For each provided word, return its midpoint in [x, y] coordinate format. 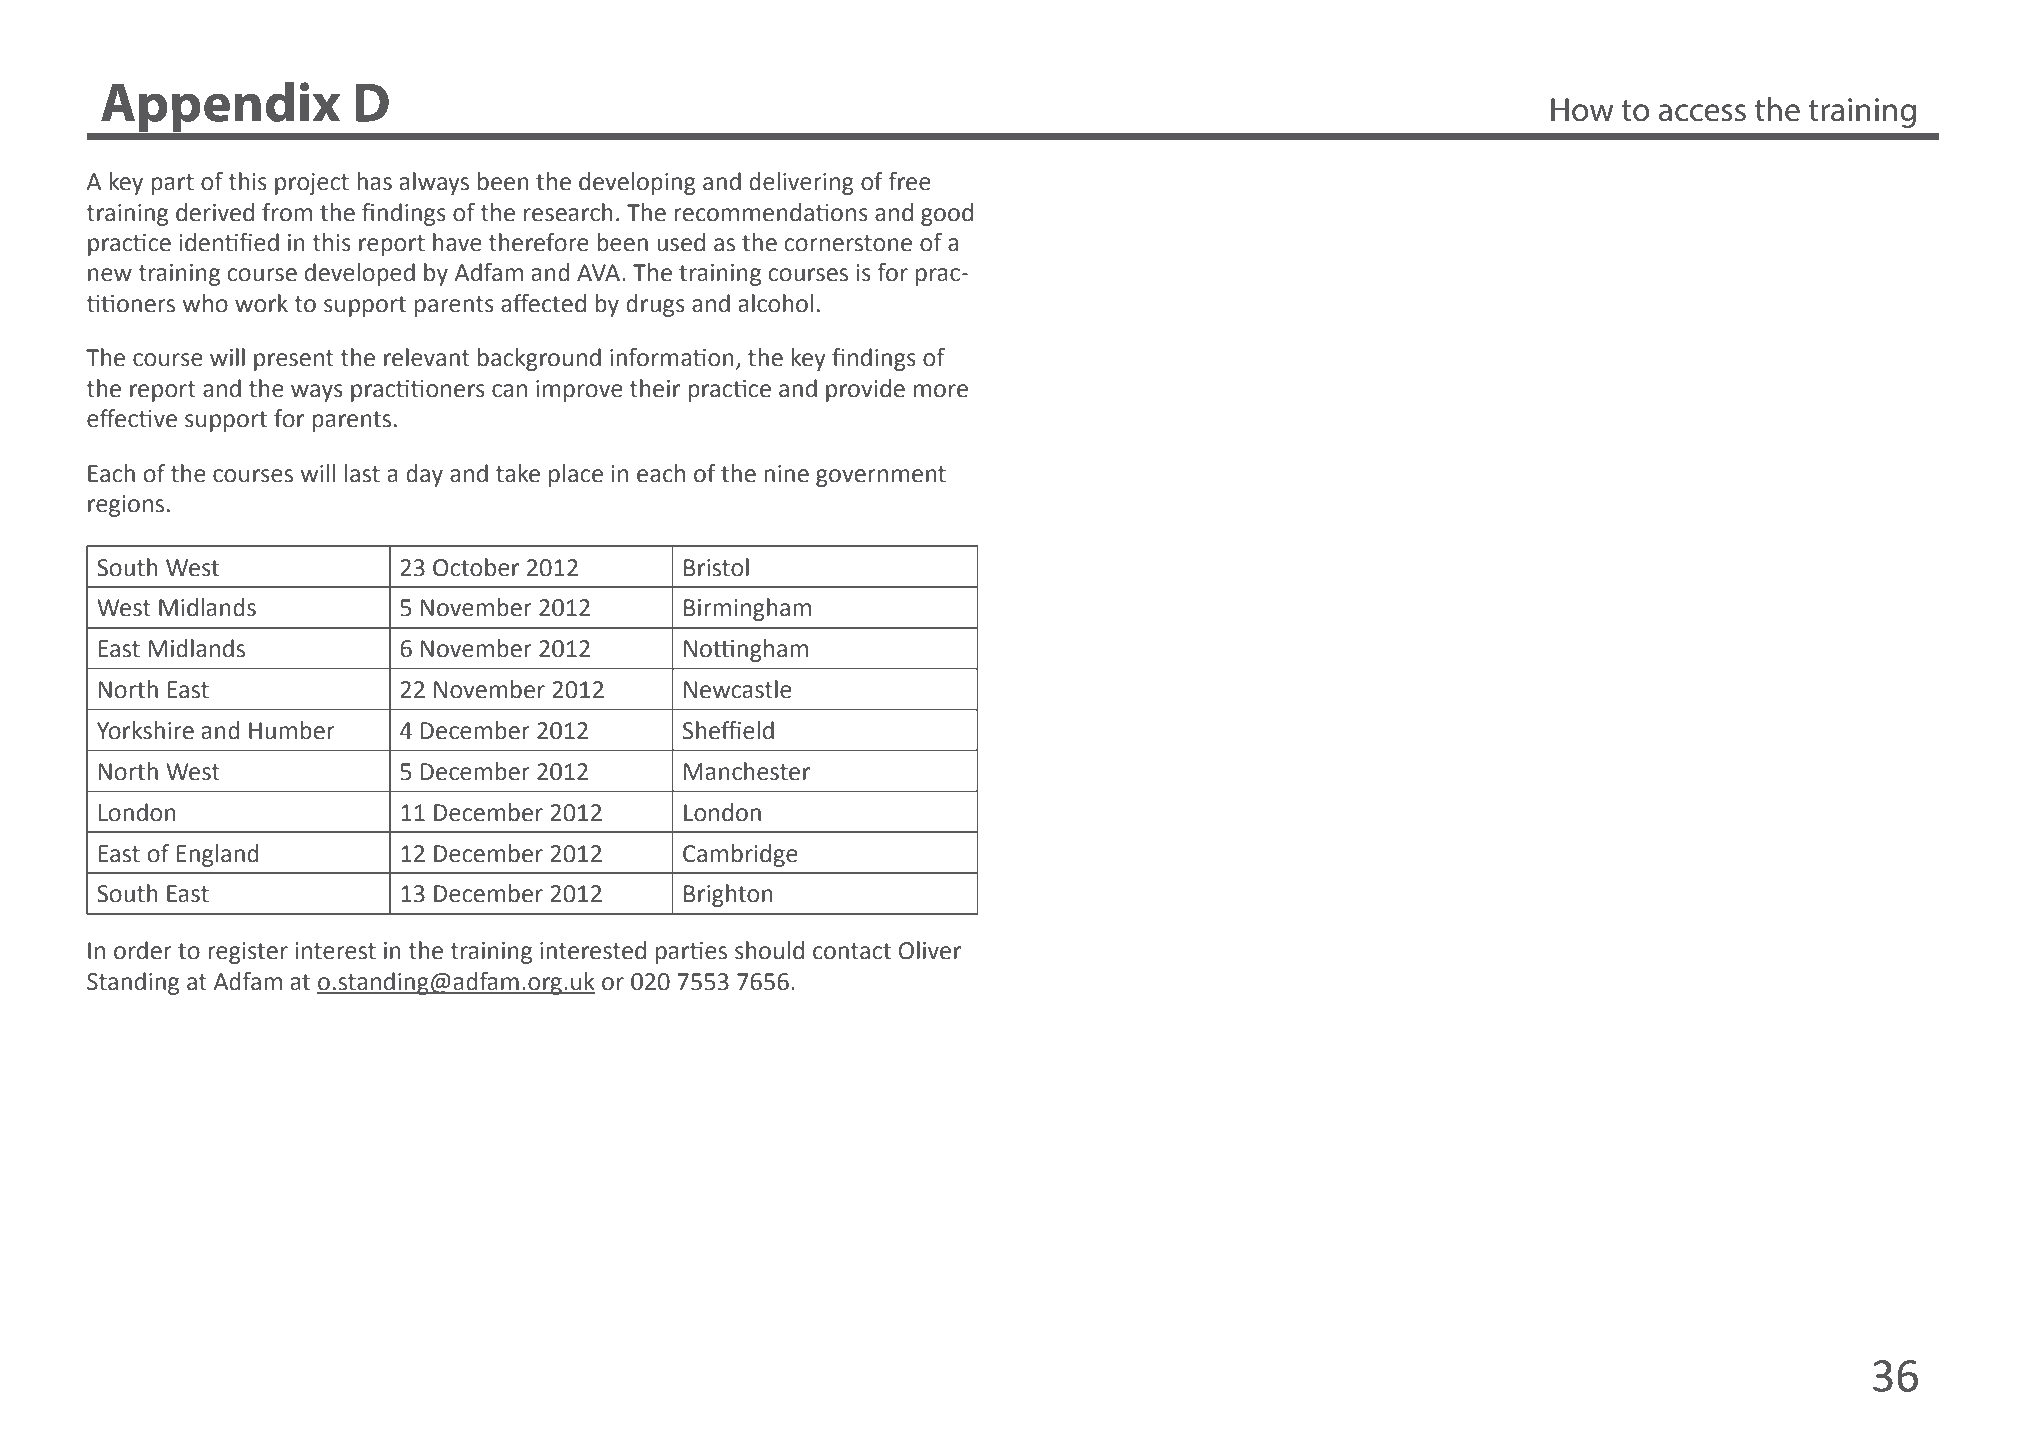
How [1582, 110]
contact [852, 951]
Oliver [930, 950]
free [910, 181]
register [248, 953]
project [312, 184]
